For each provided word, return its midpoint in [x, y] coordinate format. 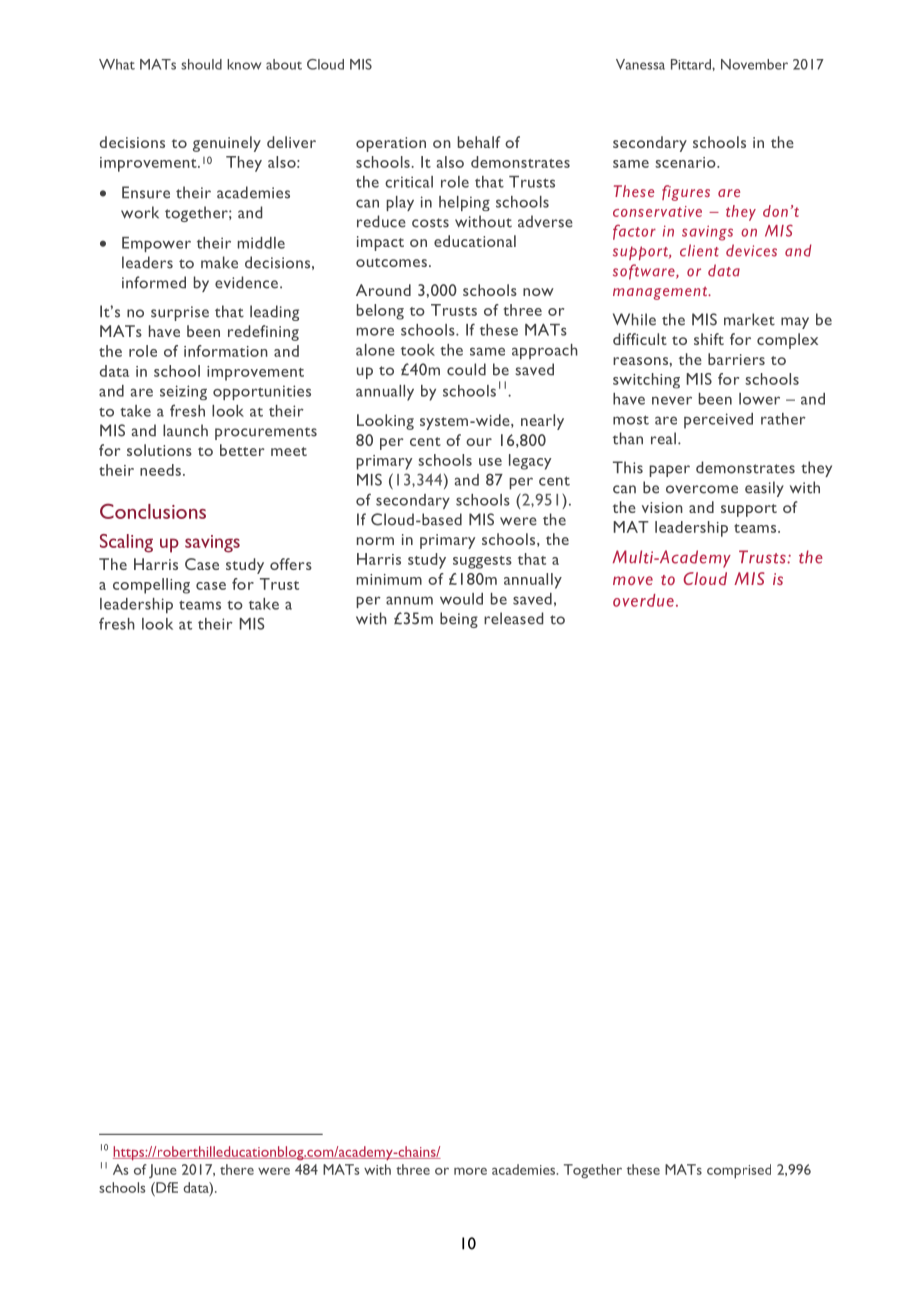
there [237, 1169]
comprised [739, 1171]
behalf [479, 142]
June [163, 1171]
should [201, 64]
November [754, 64]
